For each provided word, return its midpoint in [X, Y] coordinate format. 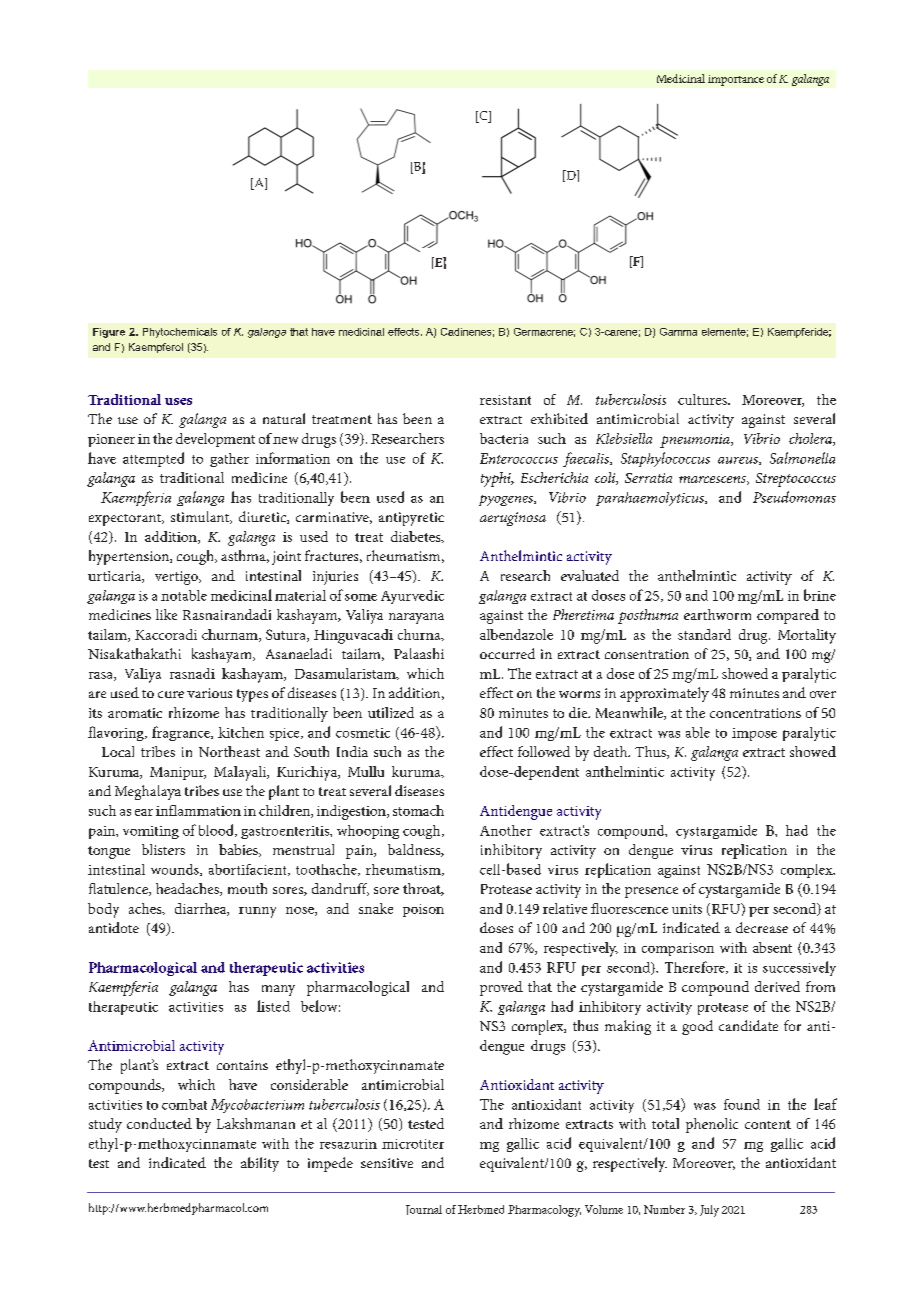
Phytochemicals [180, 333]
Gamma [678, 332]
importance [736, 80]
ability [260, 1164]
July [709, 1211]
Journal [424, 1210]
